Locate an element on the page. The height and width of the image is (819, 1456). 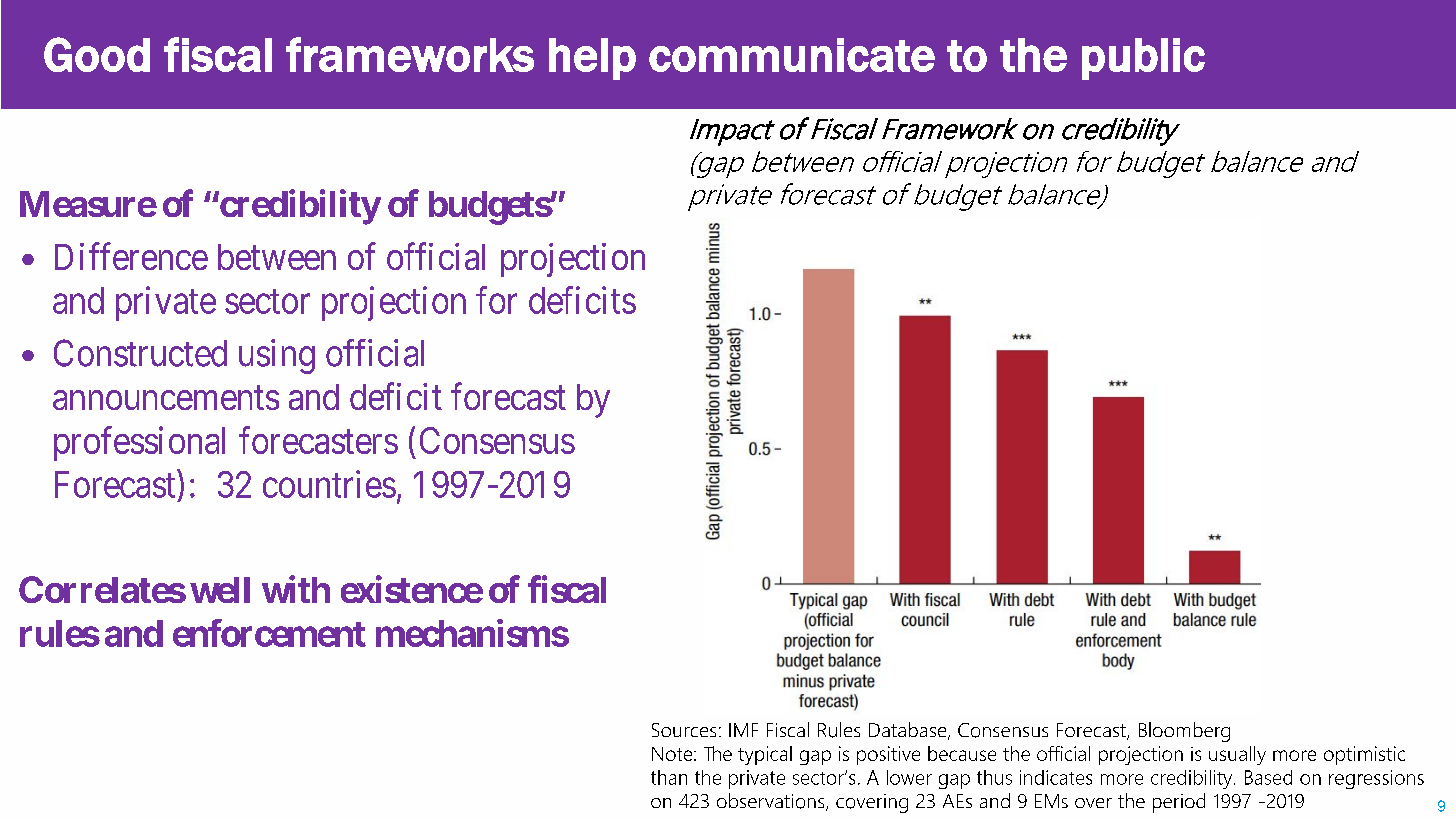
Constructed is located at coordinates (140, 353).
